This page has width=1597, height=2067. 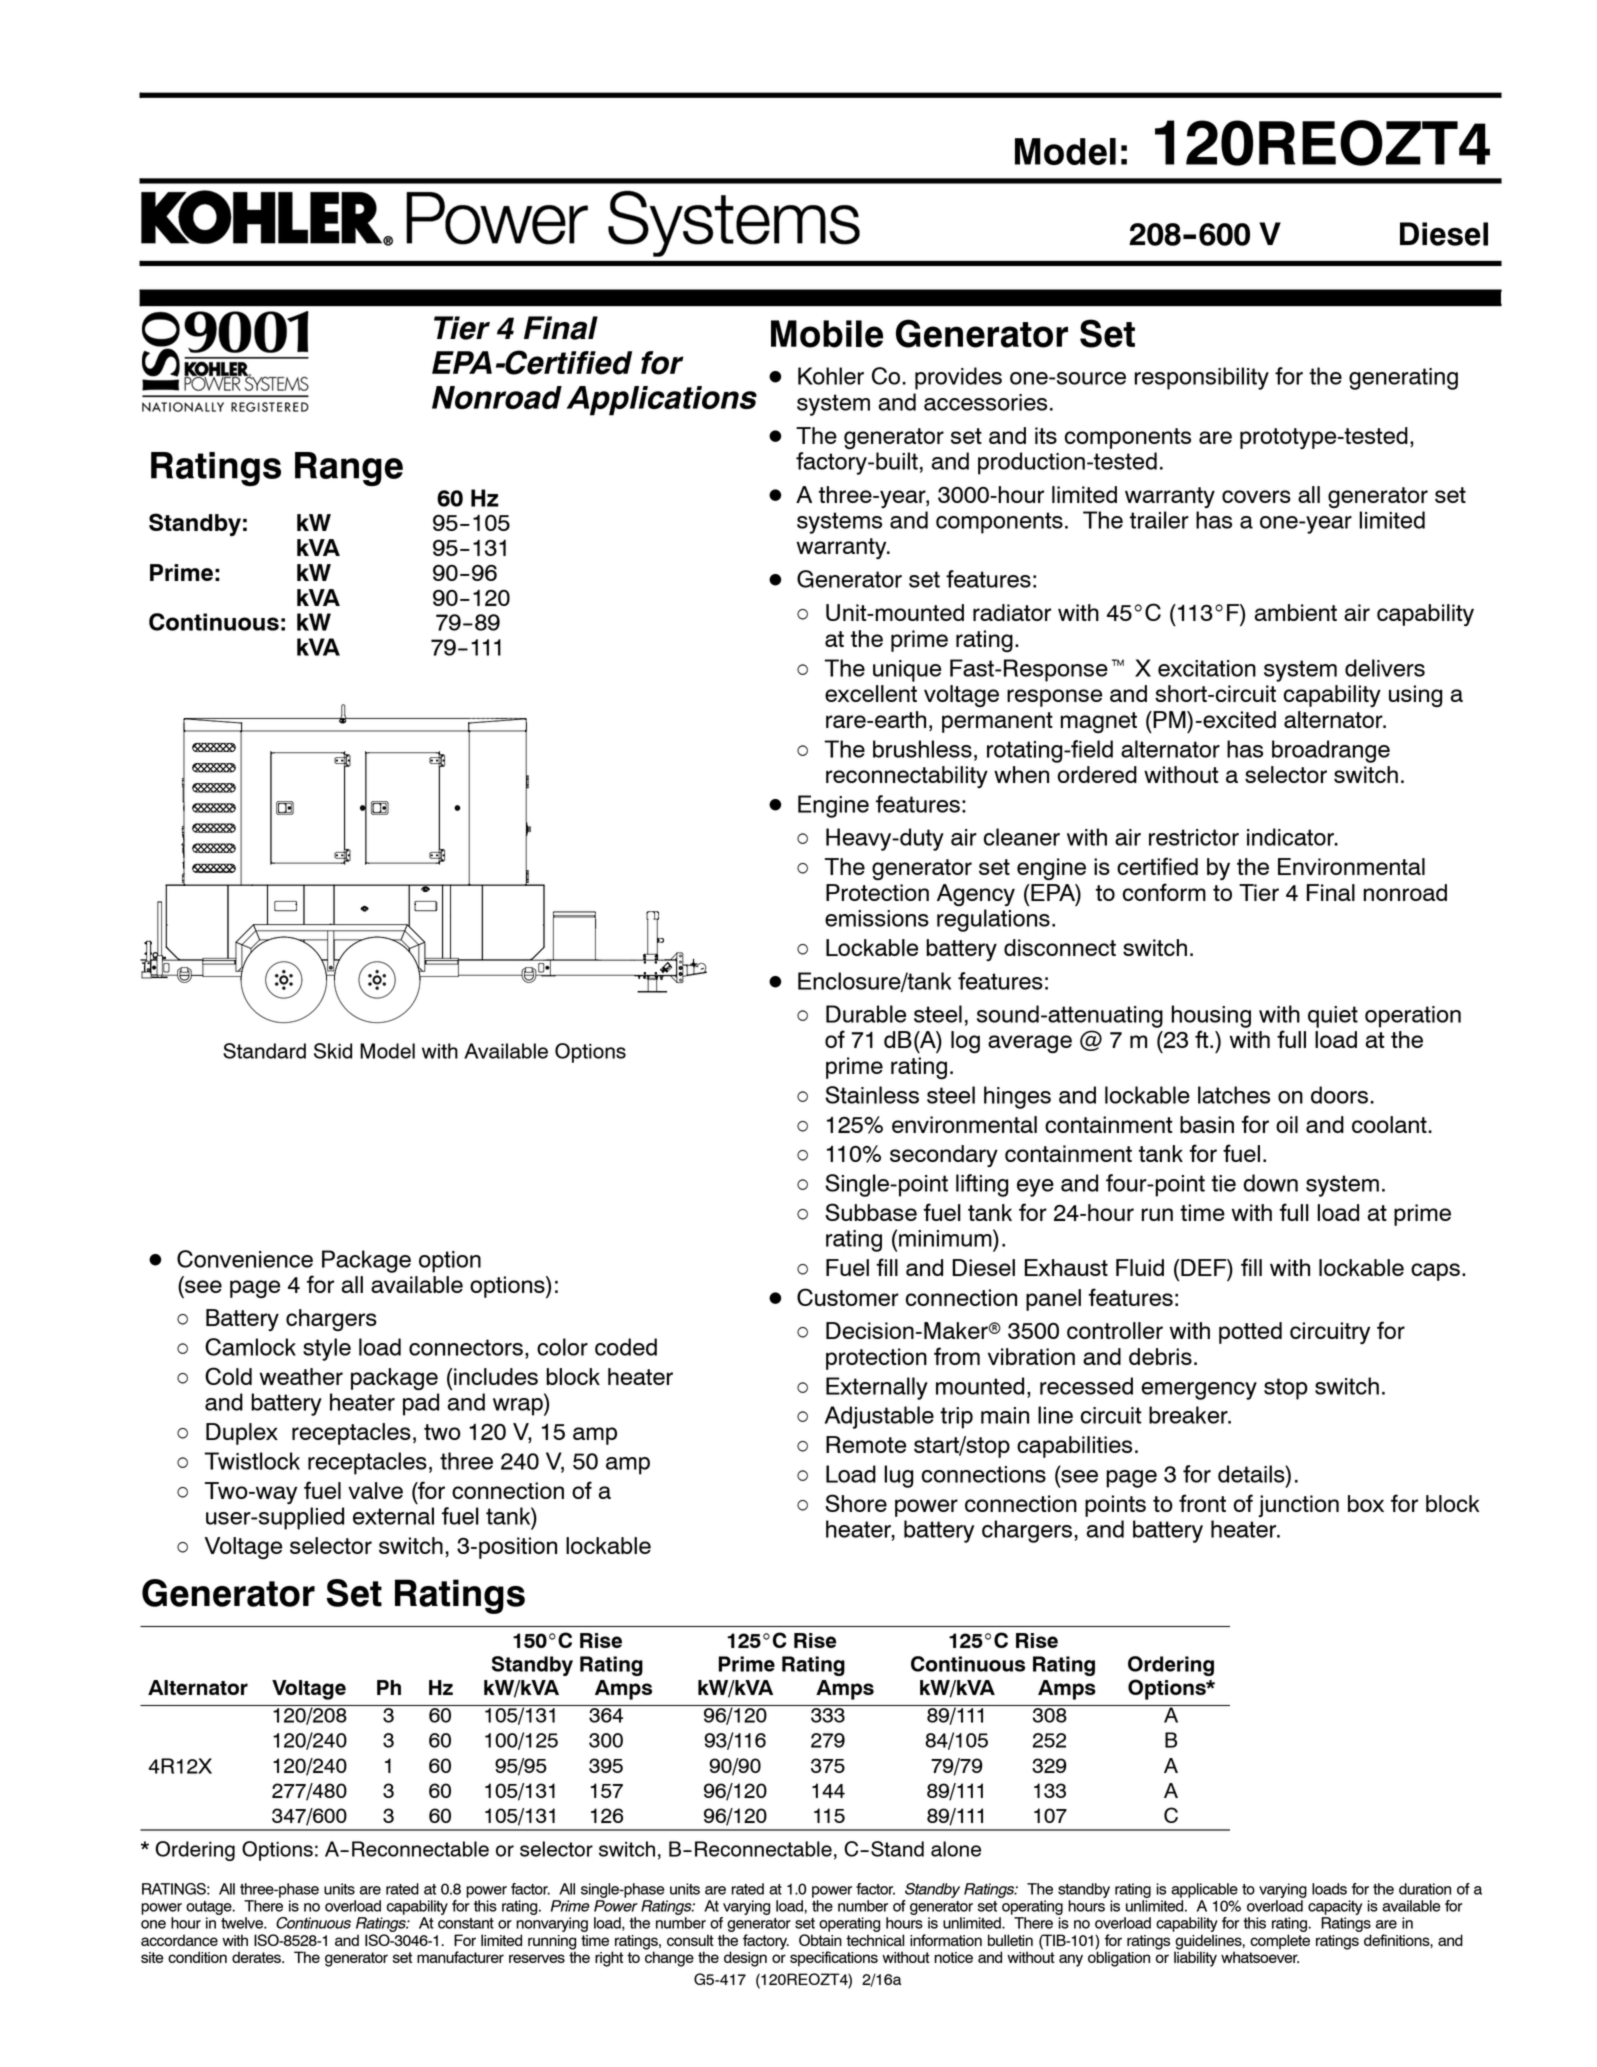 What do you see at coordinates (375, 1490) in the page?
I see `valve` at bounding box center [375, 1490].
